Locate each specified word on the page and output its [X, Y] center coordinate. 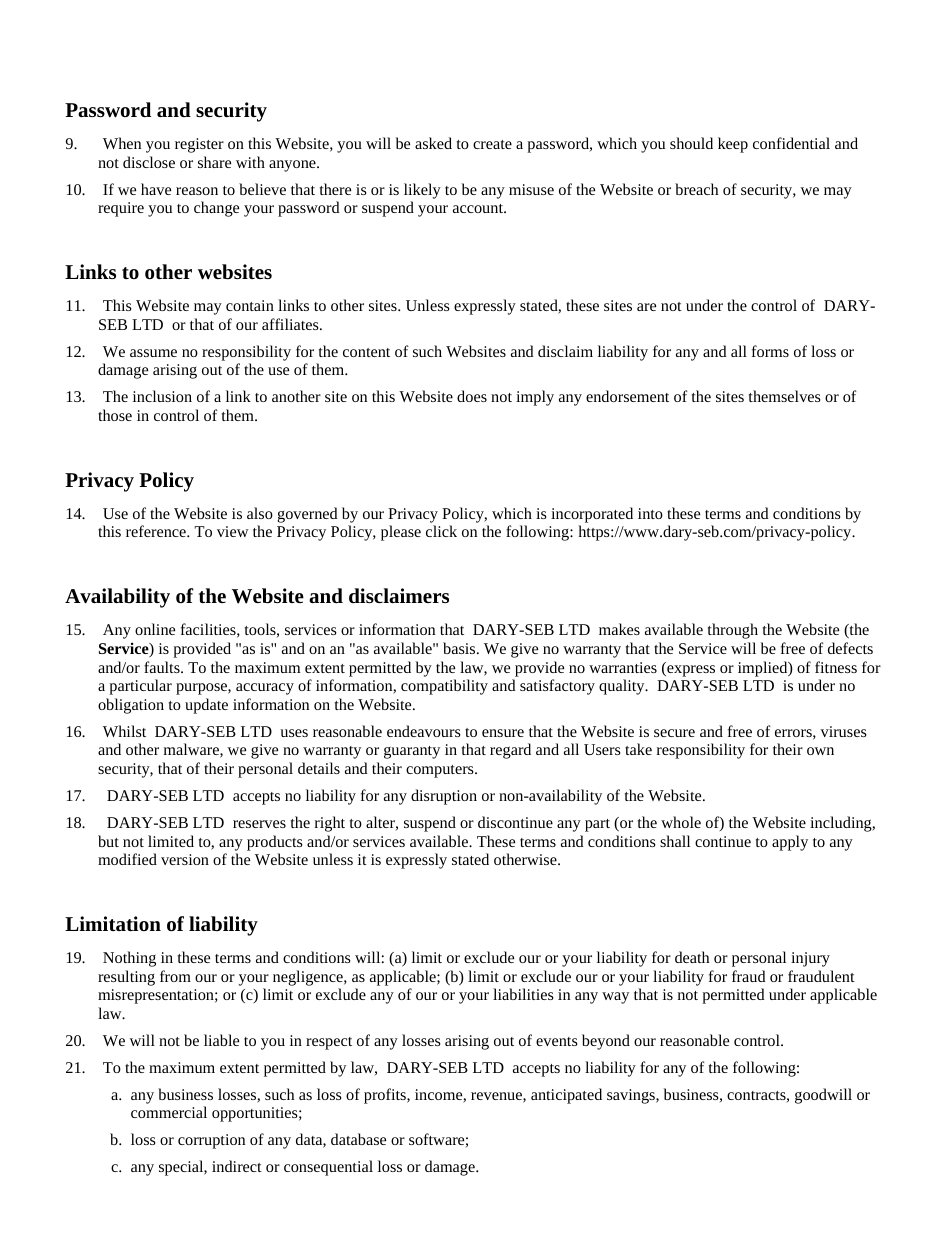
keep [733, 145]
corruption [211, 1141]
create [492, 144]
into [650, 513]
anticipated [566, 1096]
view [232, 531]
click [441, 531]
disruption [444, 797]
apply [790, 843]
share [214, 162]
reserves [259, 824]
